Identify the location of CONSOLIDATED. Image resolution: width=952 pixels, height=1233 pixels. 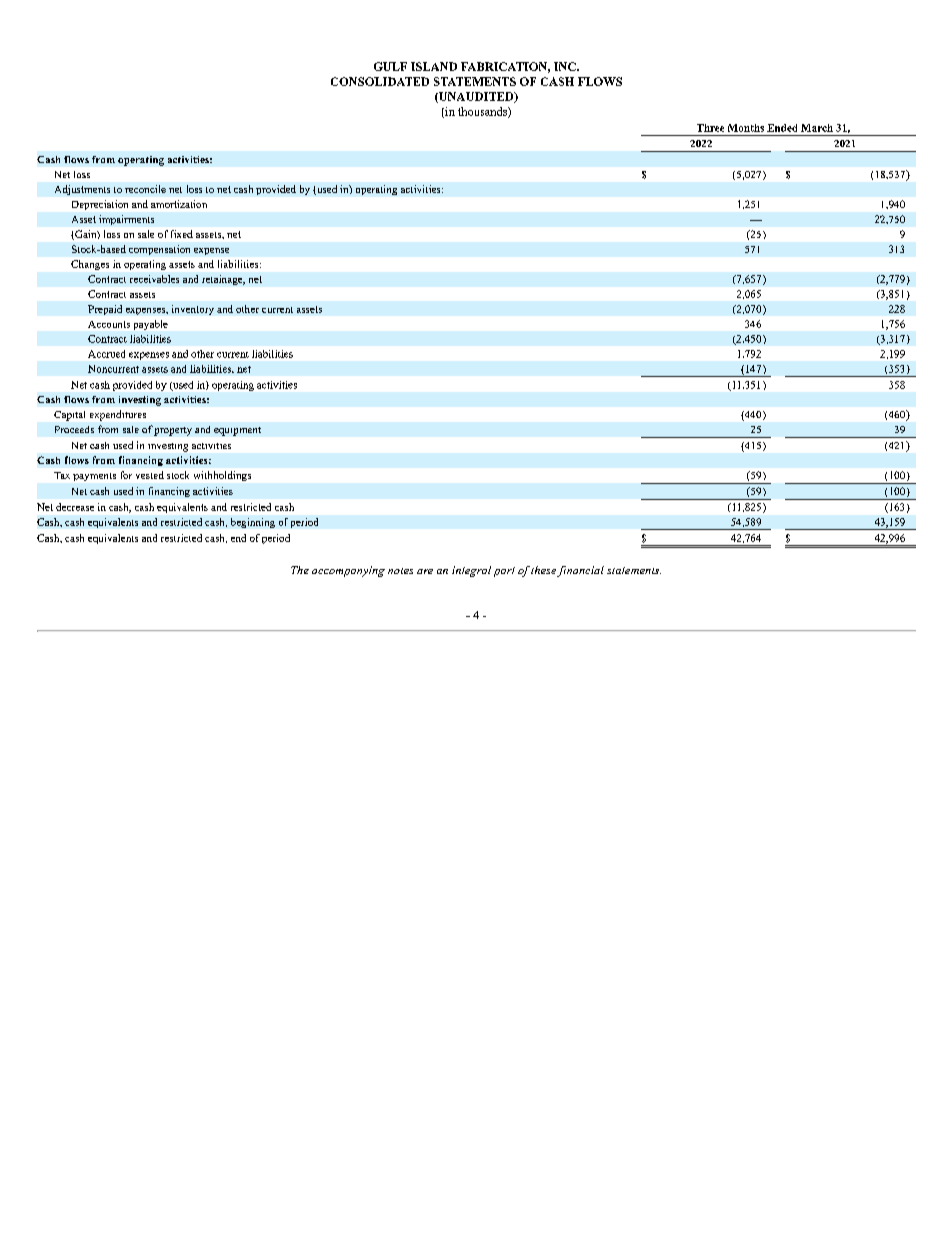
(380, 81).
